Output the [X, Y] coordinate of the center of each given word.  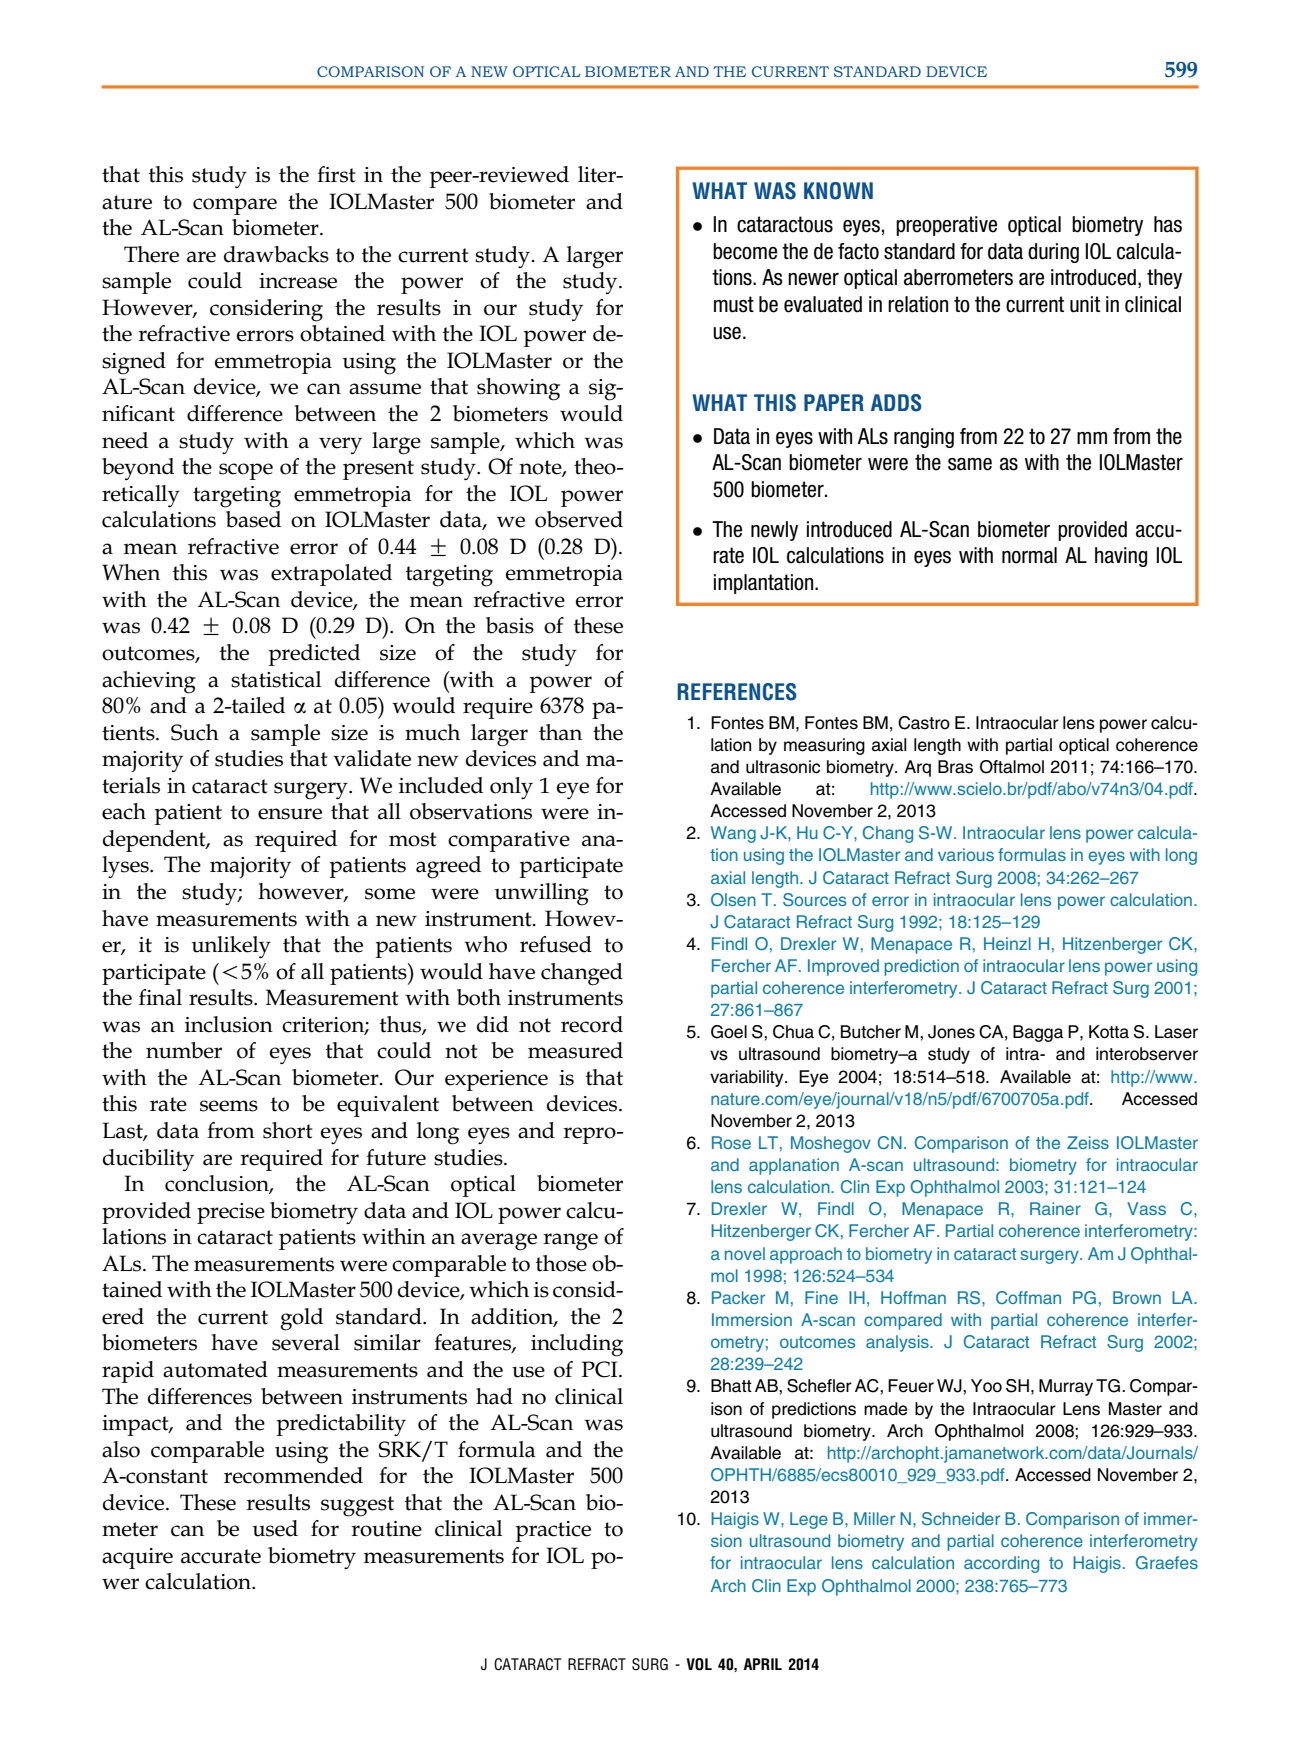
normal [1029, 555]
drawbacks [276, 254]
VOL [699, 1664]
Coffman [1028, 1297]
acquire [137, 1558]
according [1001, 1564]
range [570, 1242]
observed [579, 519]
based [253, 519]
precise [231, 1213]
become [745, 251]
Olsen [733, 899]
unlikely [231, 947]
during [1053, 253]
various [966, 854]
